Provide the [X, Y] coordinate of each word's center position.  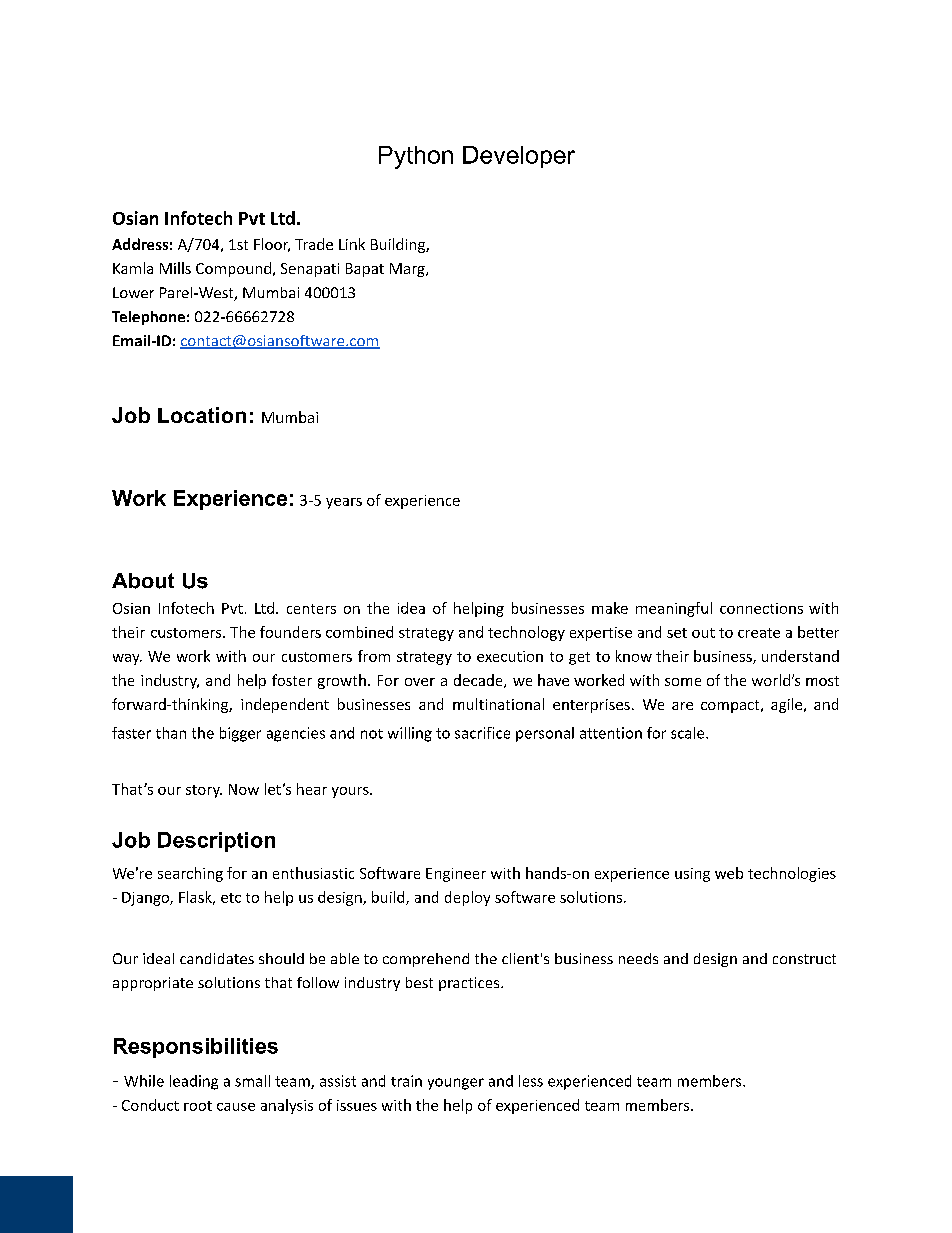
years [344, 503]
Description [216, 842]
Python [416, 157]
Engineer [456, 875]
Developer [519, 157]
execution [510, 656]
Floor [272, 245]
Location [202, 415]
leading [194, 1082]
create [759, 633]
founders [290, 632]
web [729, 873]
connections [761, 608]
